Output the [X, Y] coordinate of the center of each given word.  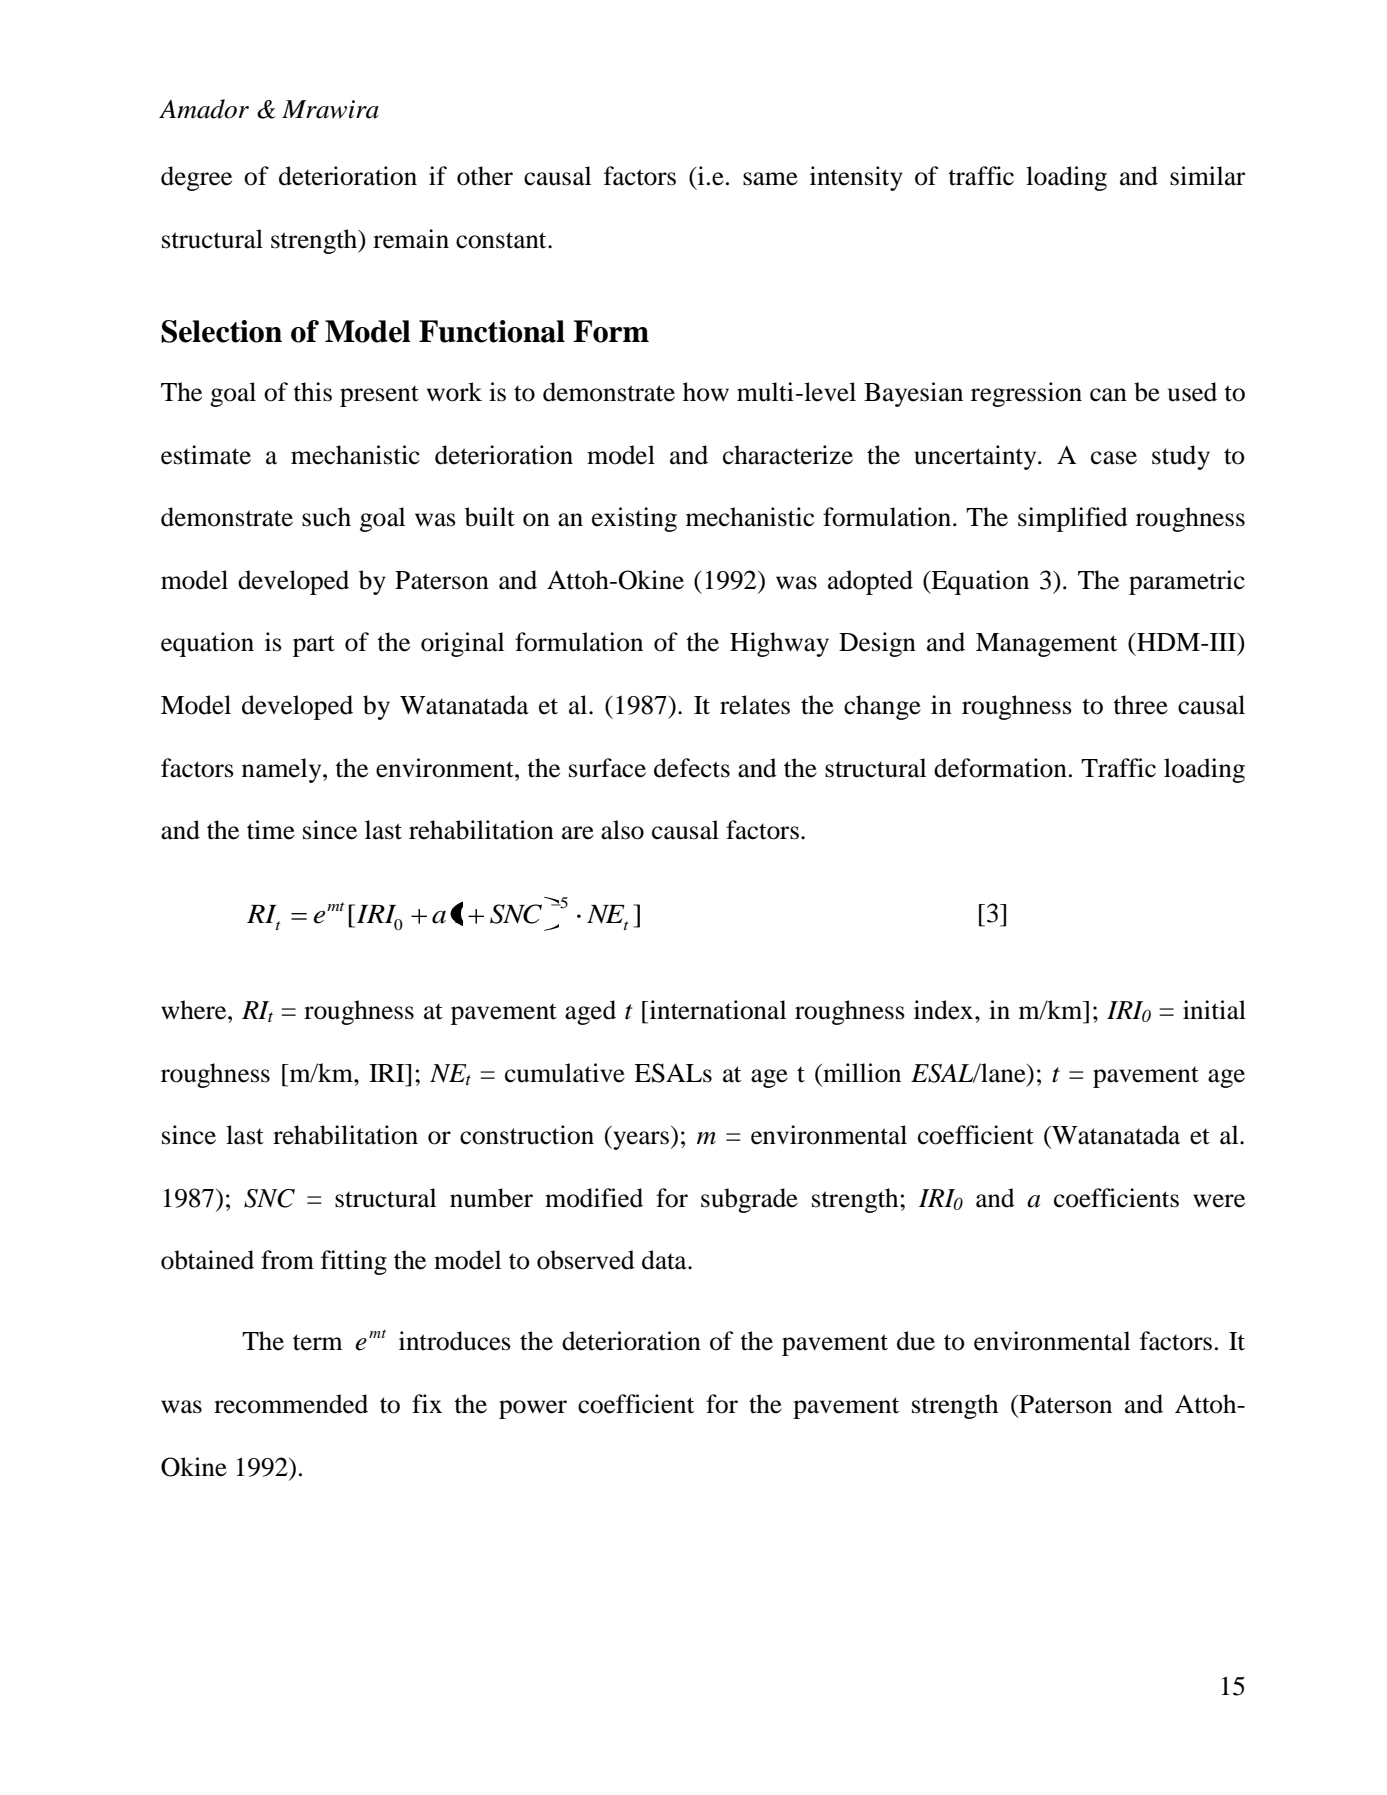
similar [1207, 176]
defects [692, 768]
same [770, 179]
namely [283, 770]
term [318, 1342]
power [533, 1409]
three [1140, 705]
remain [411, 239]
